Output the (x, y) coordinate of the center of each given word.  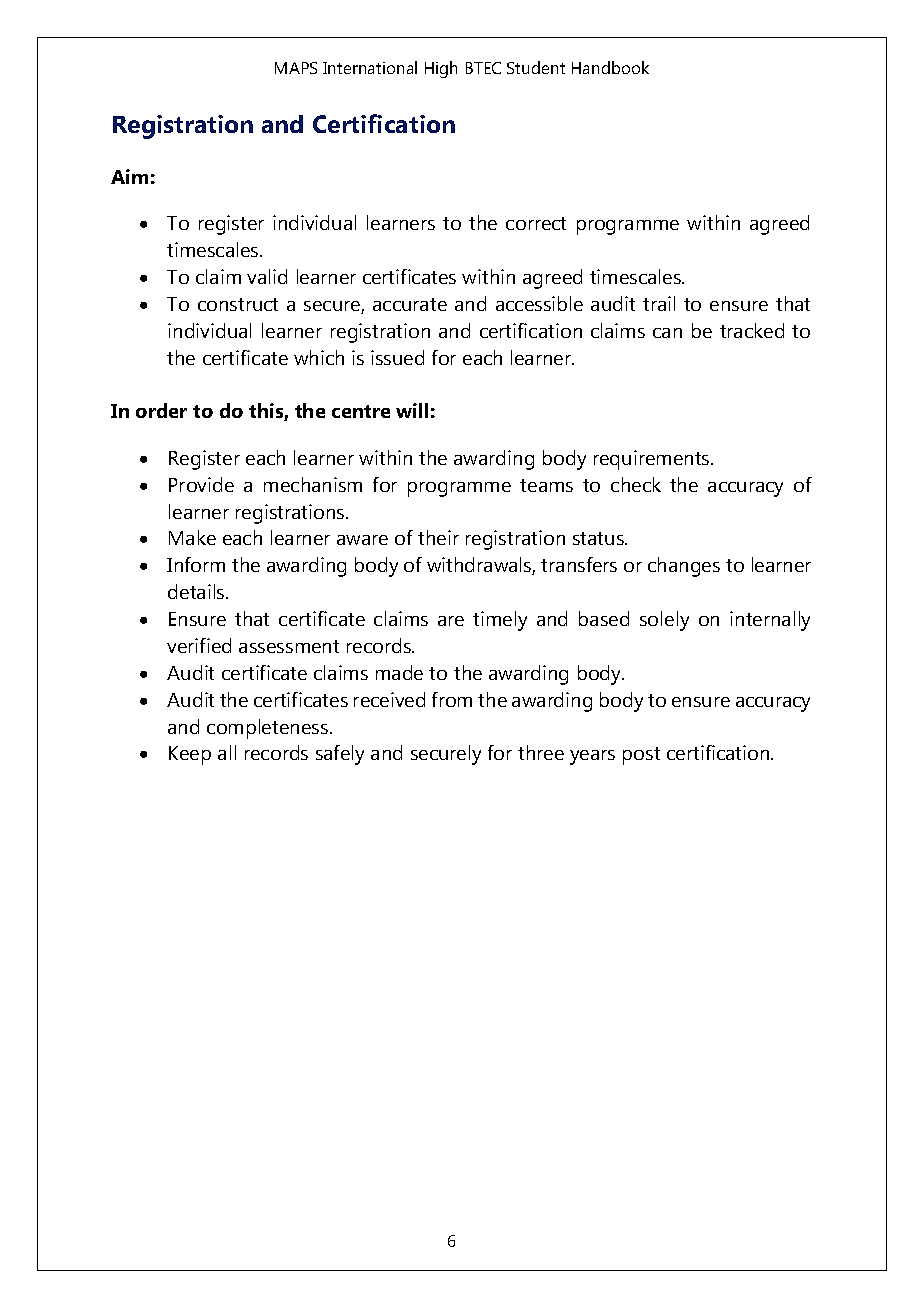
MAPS (296, 68)
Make (192, 537)
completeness (269, 729)
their (438, 537)
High (441, 69)
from (452, 699)
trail (659, 303)
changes (684, 567)
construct (238, 304)
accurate (410, 304)
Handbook (610, 67)
